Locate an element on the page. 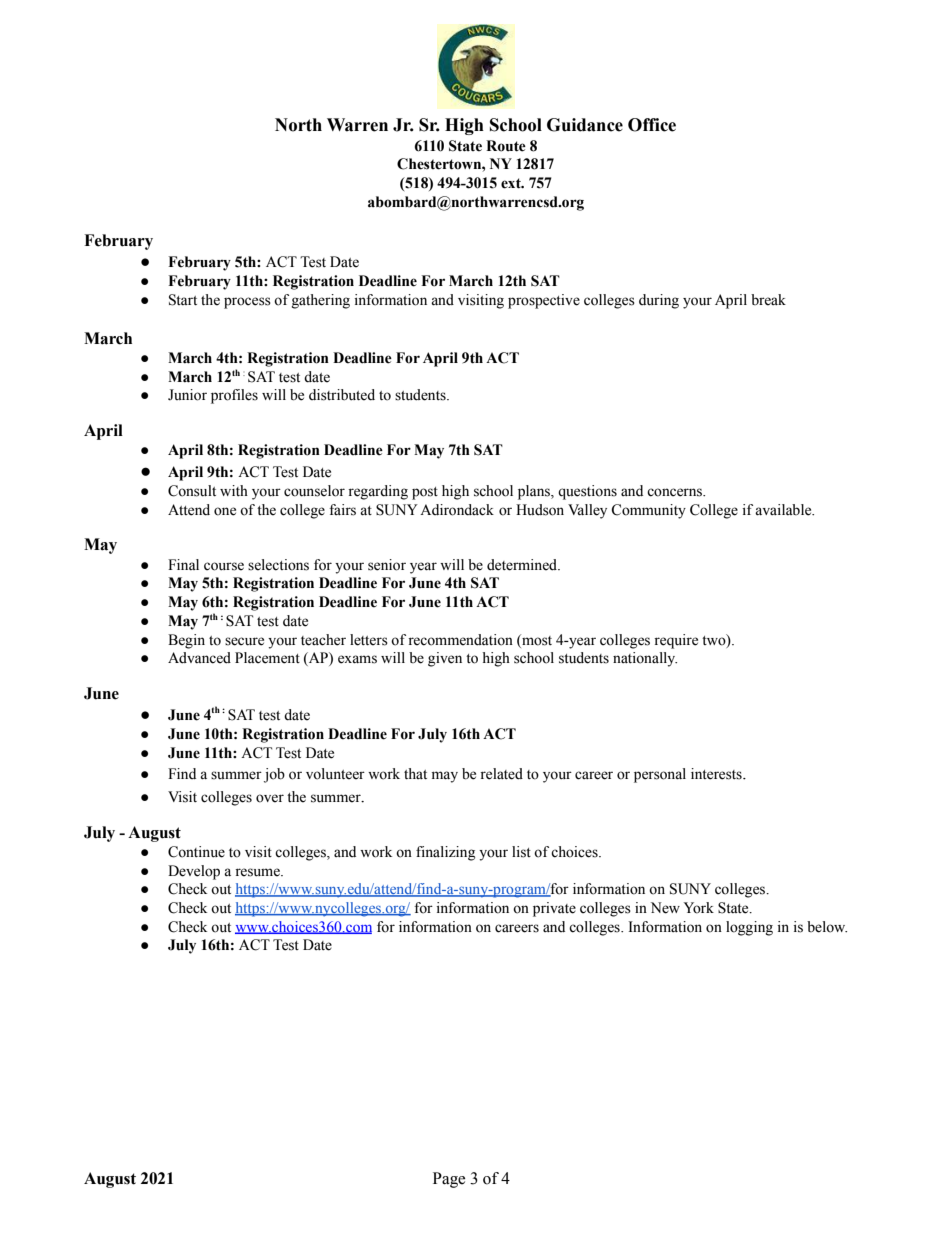 The width and height of the page is (952, 1233). process is located at coordinates (247, 303).
